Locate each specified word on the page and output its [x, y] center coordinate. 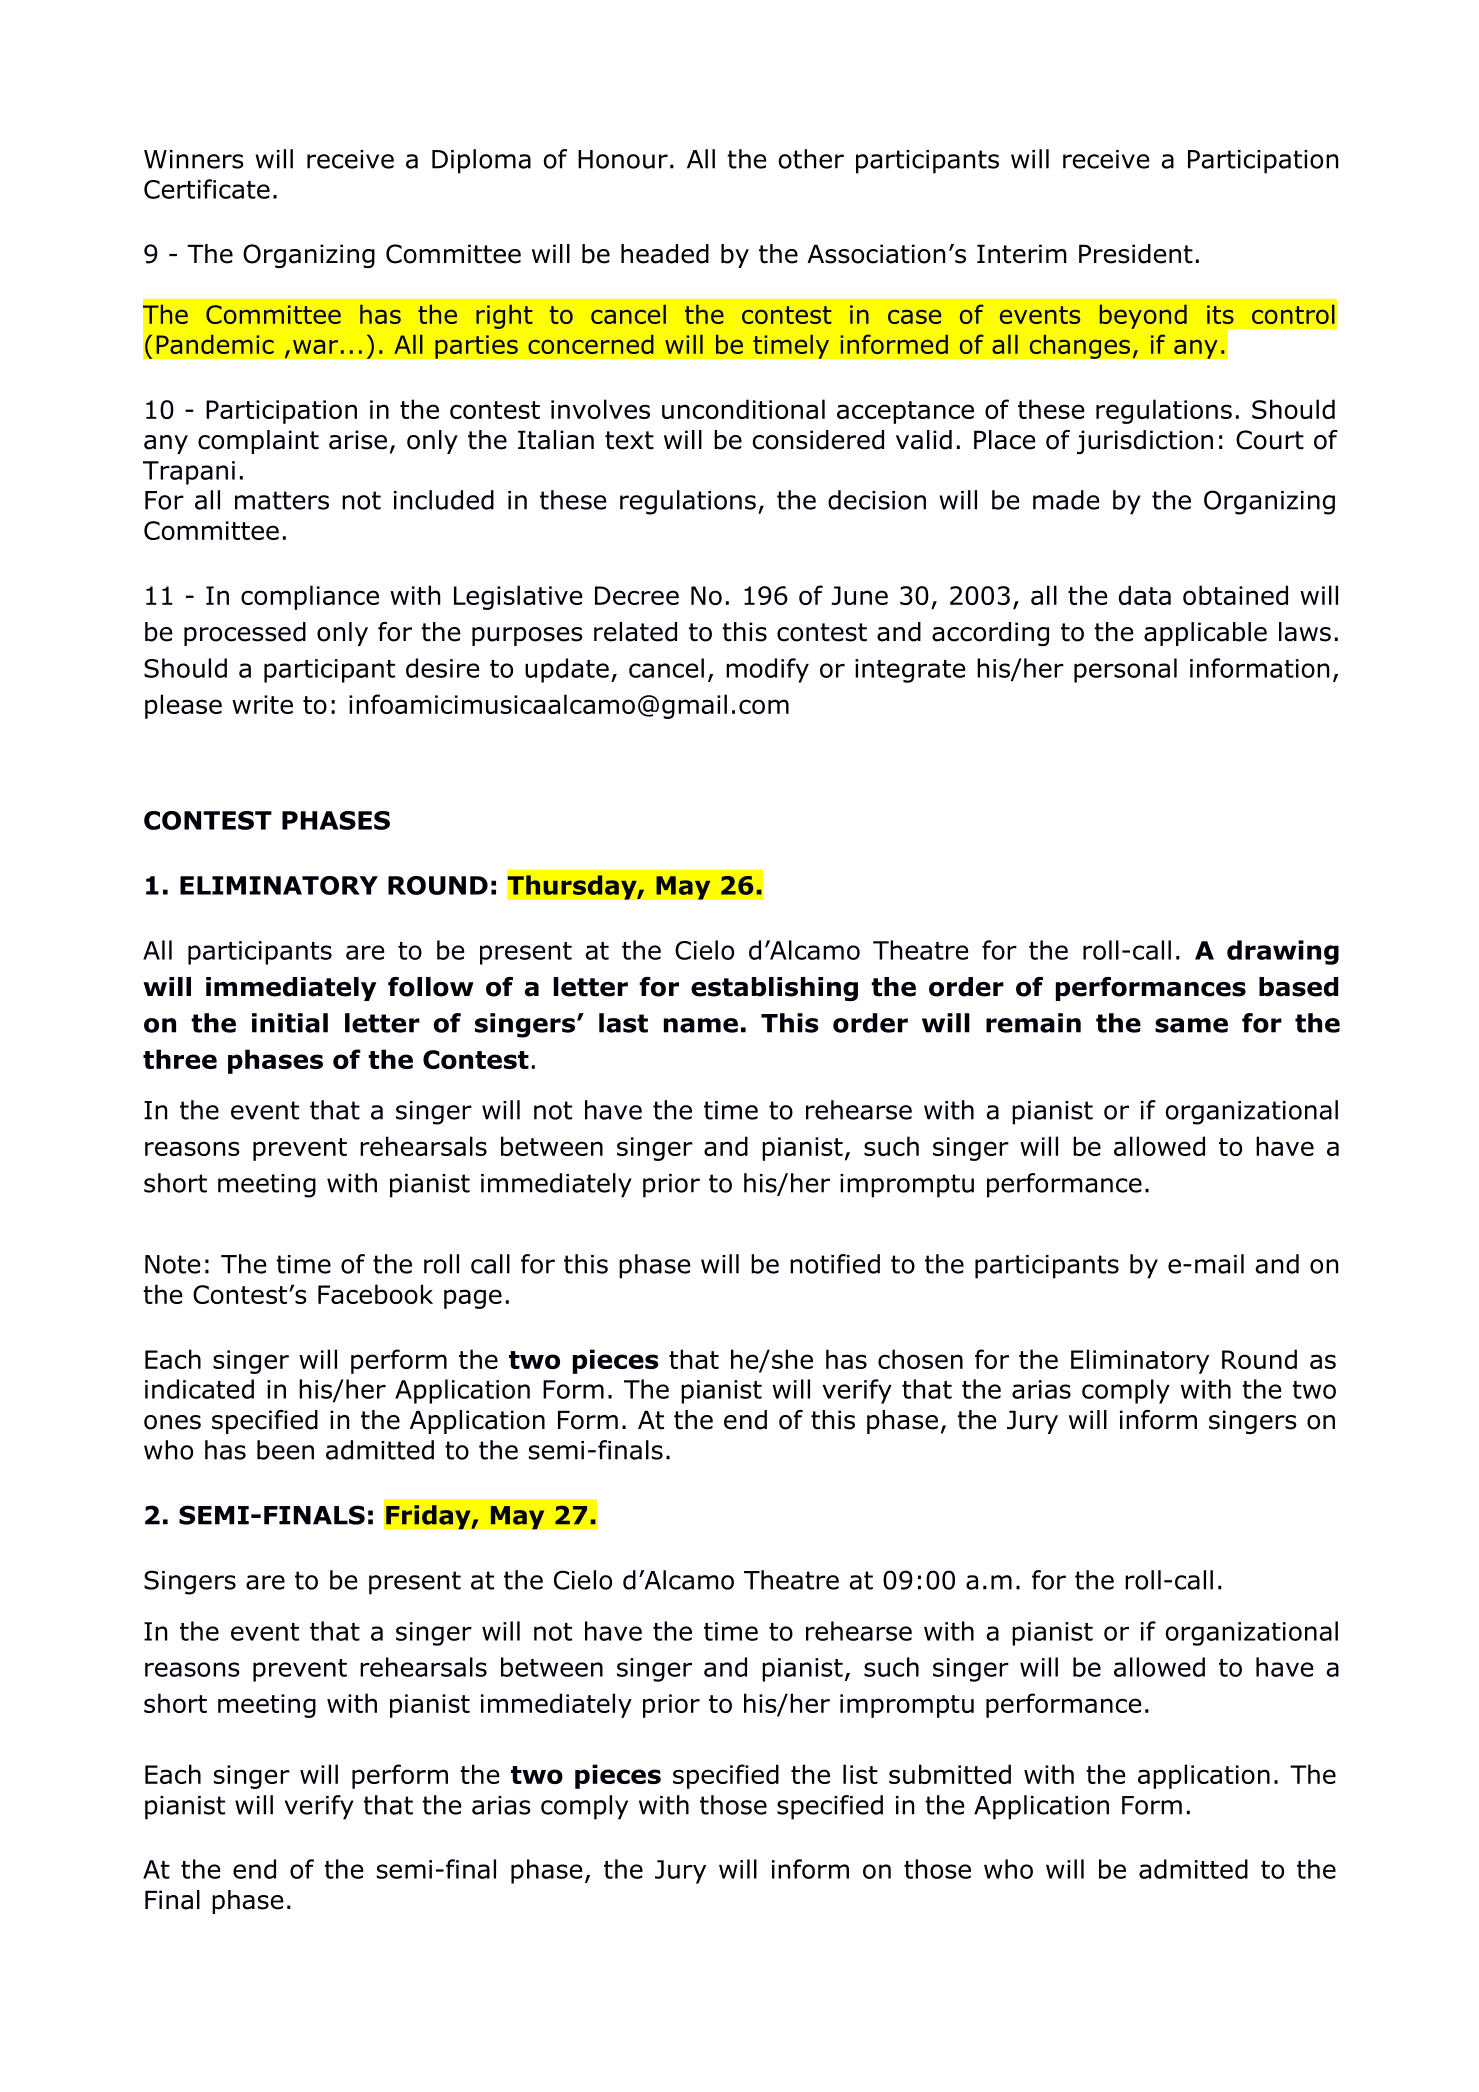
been [285, 1450]
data [1145, 595]
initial [290, 1023]
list [860, 1774]
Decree [637, 595]
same [1191, 1025]
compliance [310, 597]
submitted [950, 1774]
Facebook [375, 1294]
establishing [774, 989]
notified [835, 1264]
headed [665, 254]
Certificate [207, 189]
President [1136, 254]
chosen [920, 1359]
